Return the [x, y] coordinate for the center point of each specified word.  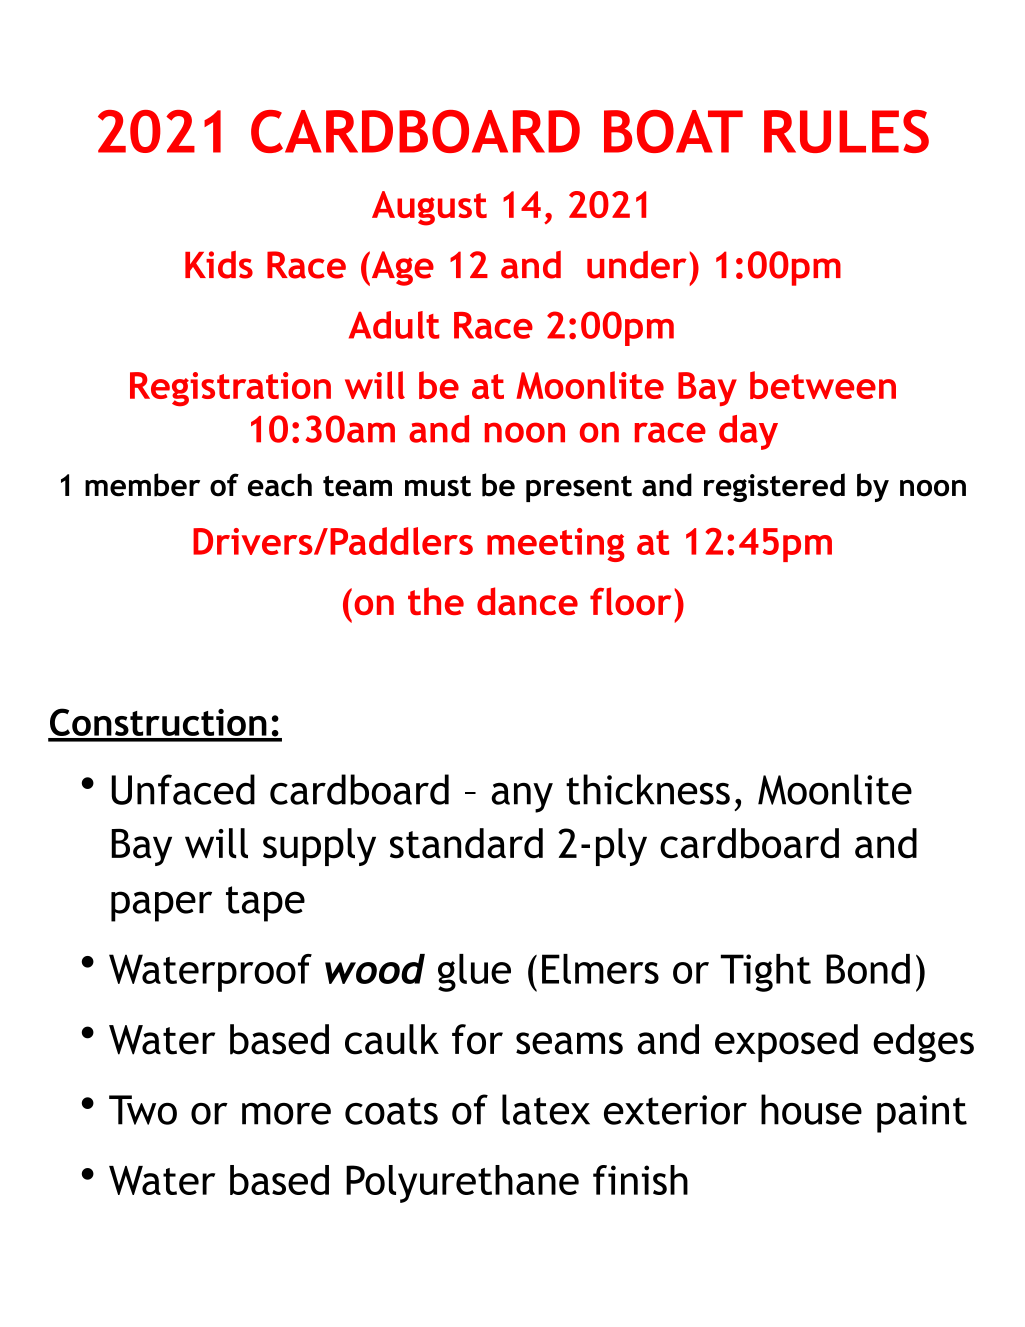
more [286, 1114]
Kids [219, 265]
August [429, 208]
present [579, 488]
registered [774, 487]
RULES [846, 131]
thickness [648, 789]
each [280, 485]
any [522, 798]
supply [319, 847]
